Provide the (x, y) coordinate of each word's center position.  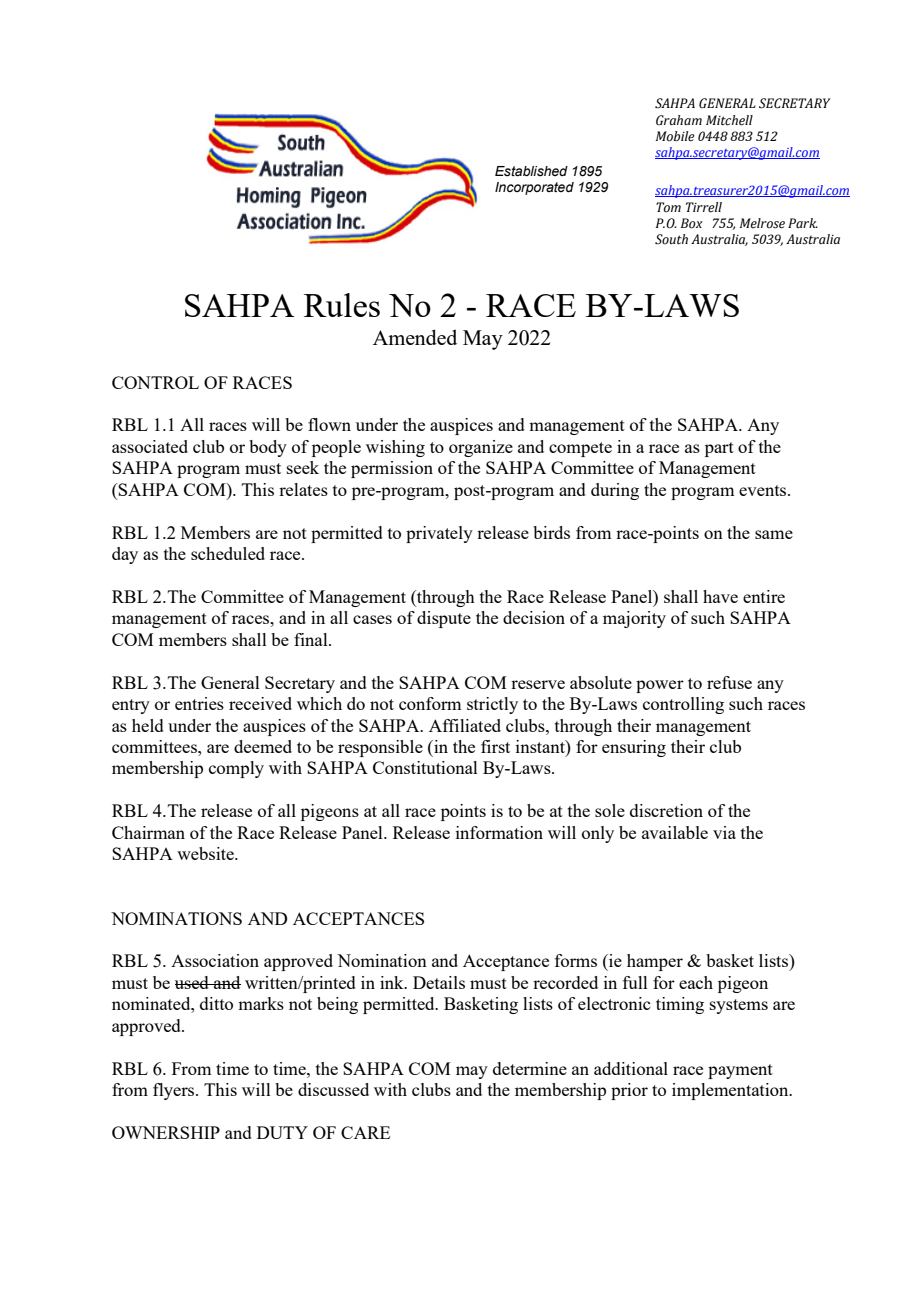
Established (531, 171)
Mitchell (729, 120)
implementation (731, 1091)
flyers (175, 1091)
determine (530, 1068)
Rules (342, 305)
